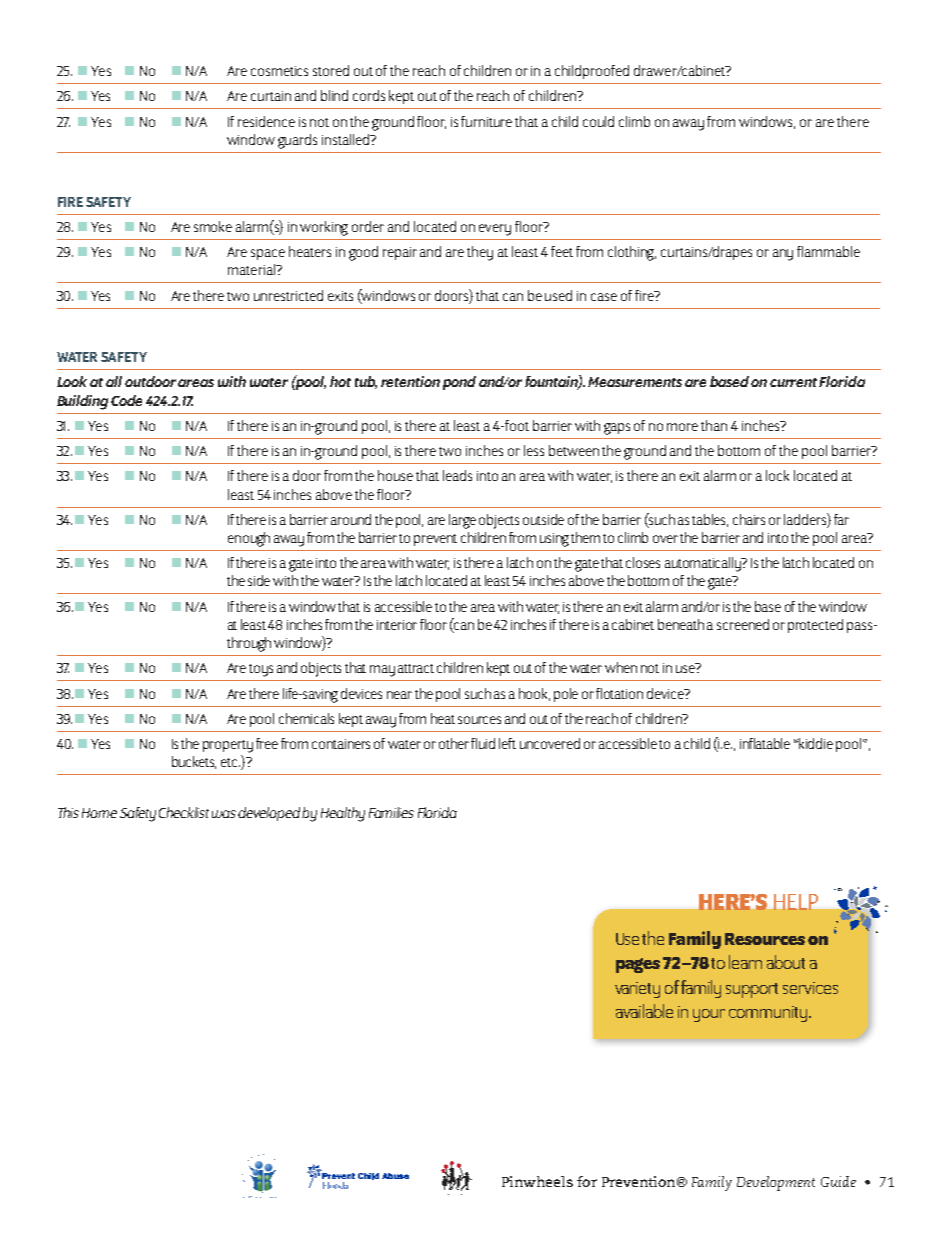 The width and height of the screenshot is (952, 1237). I want to click on furniture, so click(486, 121).
